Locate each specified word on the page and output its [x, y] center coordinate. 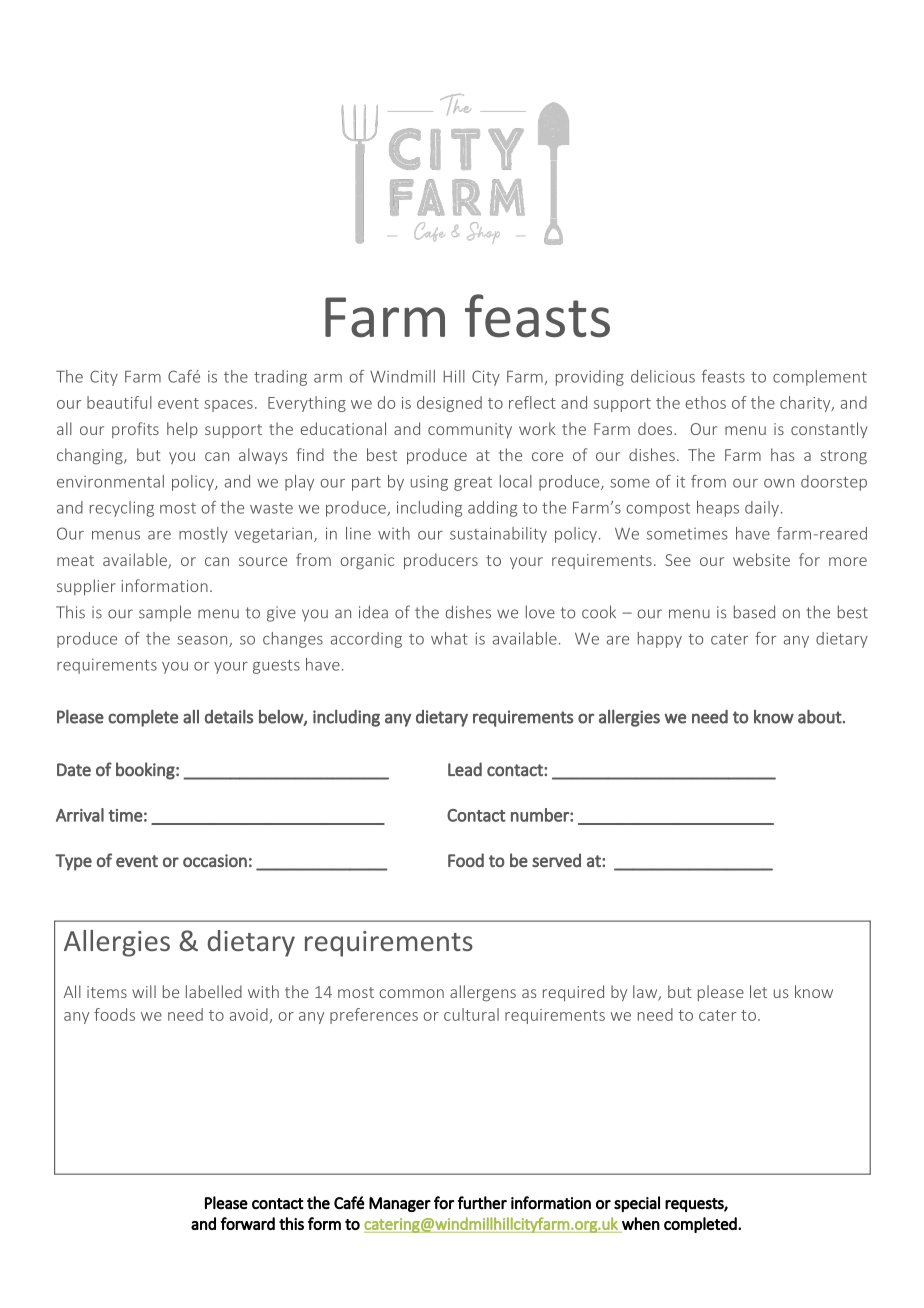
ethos [706, 402]
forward [248, 1223]
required [573, 993]
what [449, 638]
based [754, 612]
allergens [483, 993]
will [144, 991]
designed [449, 404]
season [203, 641]
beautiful [119, 402]
